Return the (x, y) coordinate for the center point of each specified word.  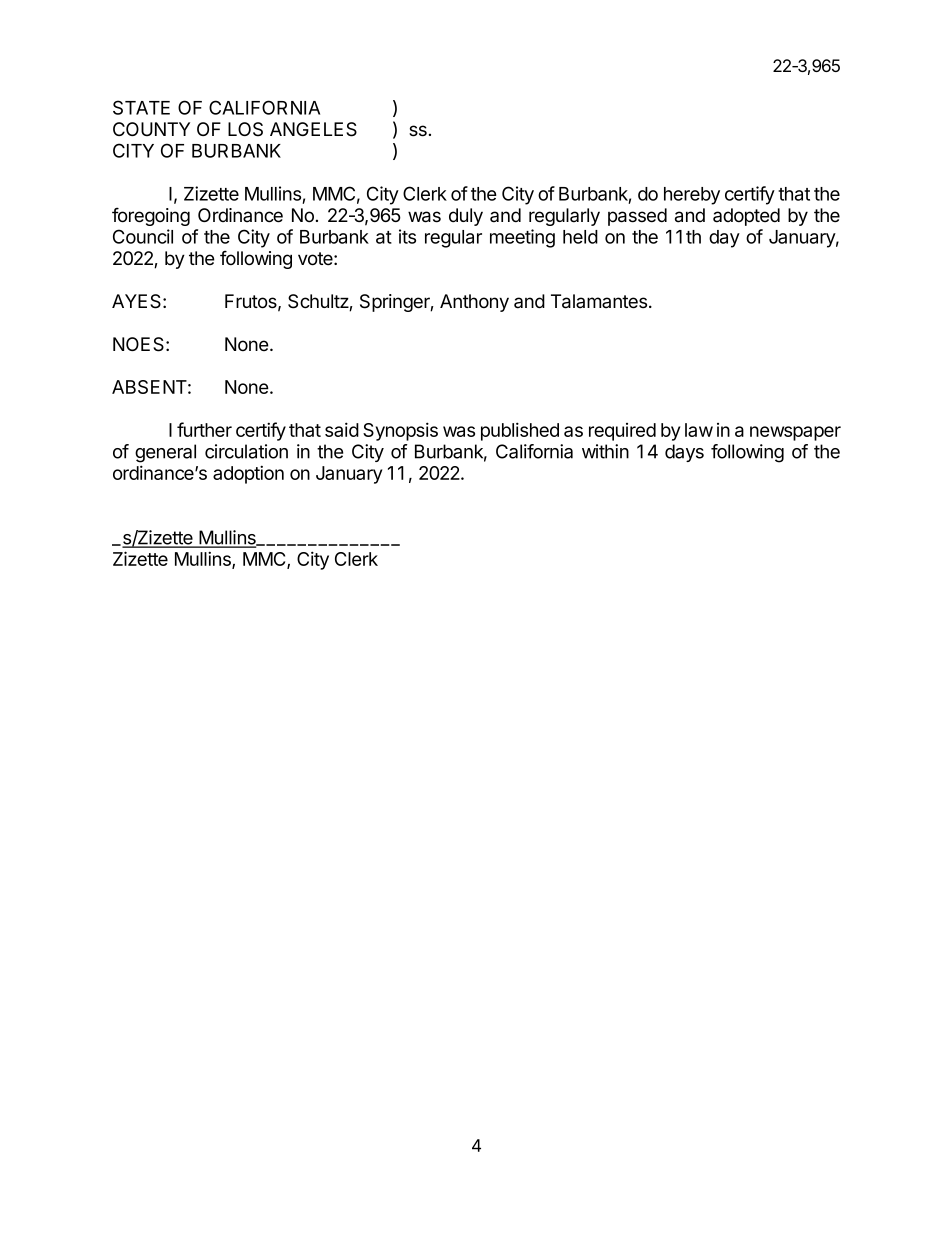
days (684, 453)
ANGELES (313, 129)
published (520, 431)
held (580, 237)
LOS (245, 129)
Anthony (474, 303)
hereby (692, 196)
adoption (248, 474)
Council (143, 236)
